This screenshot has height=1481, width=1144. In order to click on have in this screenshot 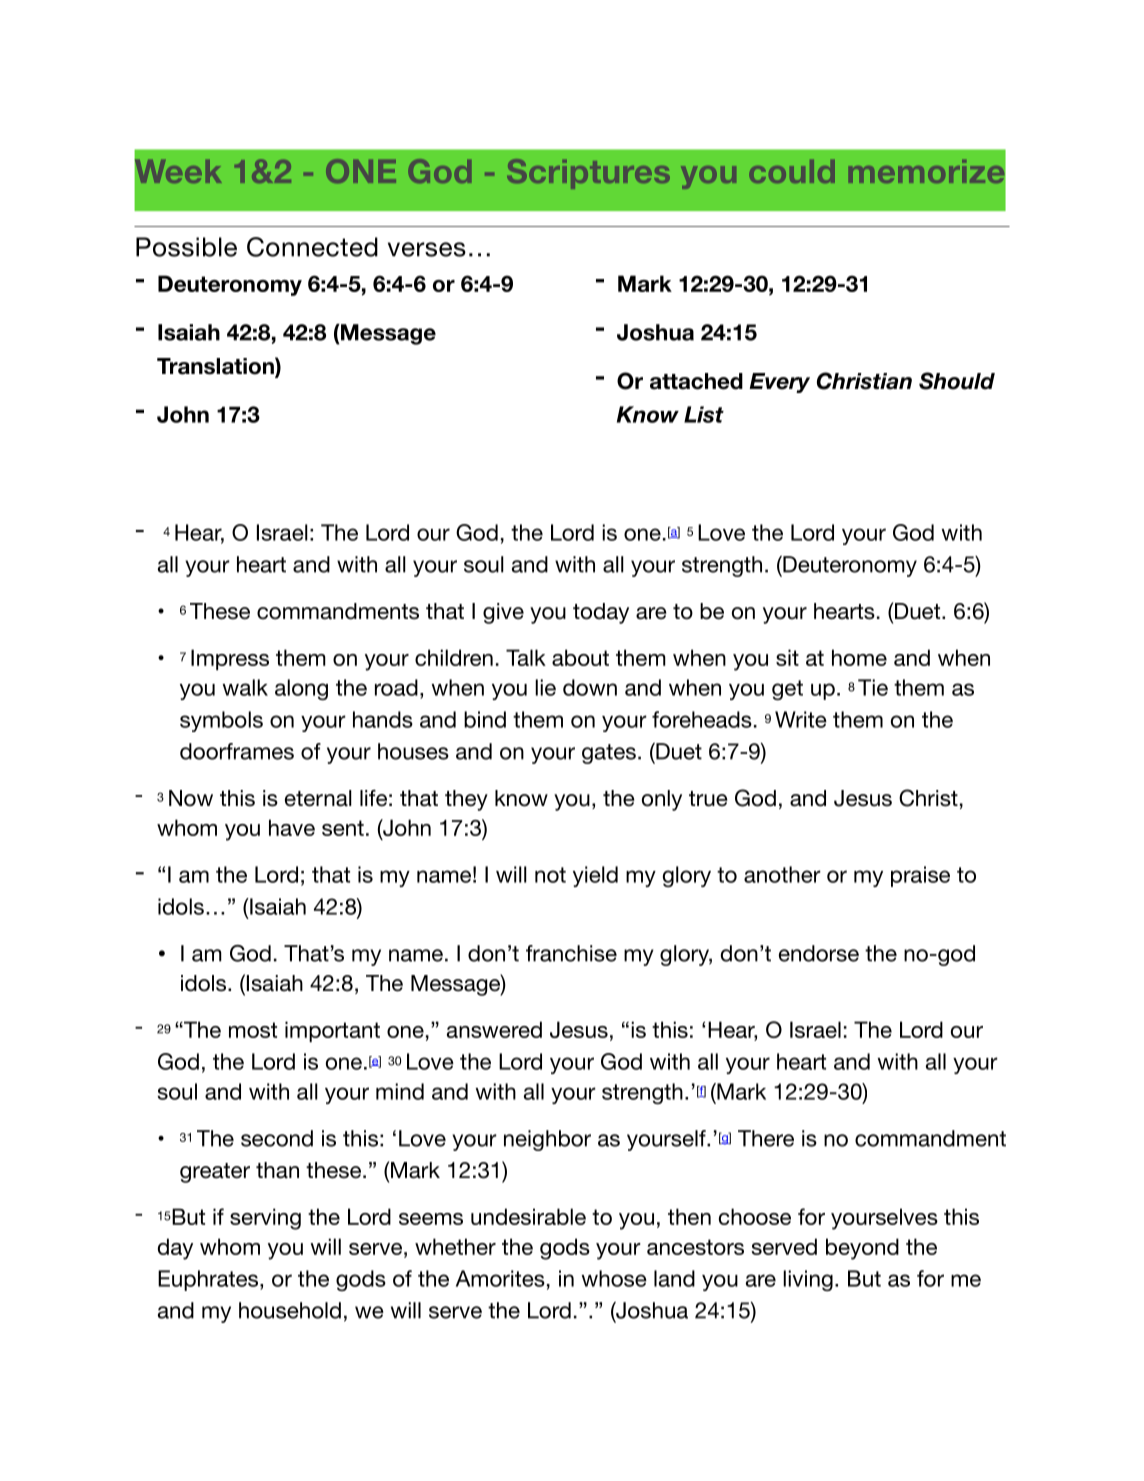, I will do `click(292, 827)`.
